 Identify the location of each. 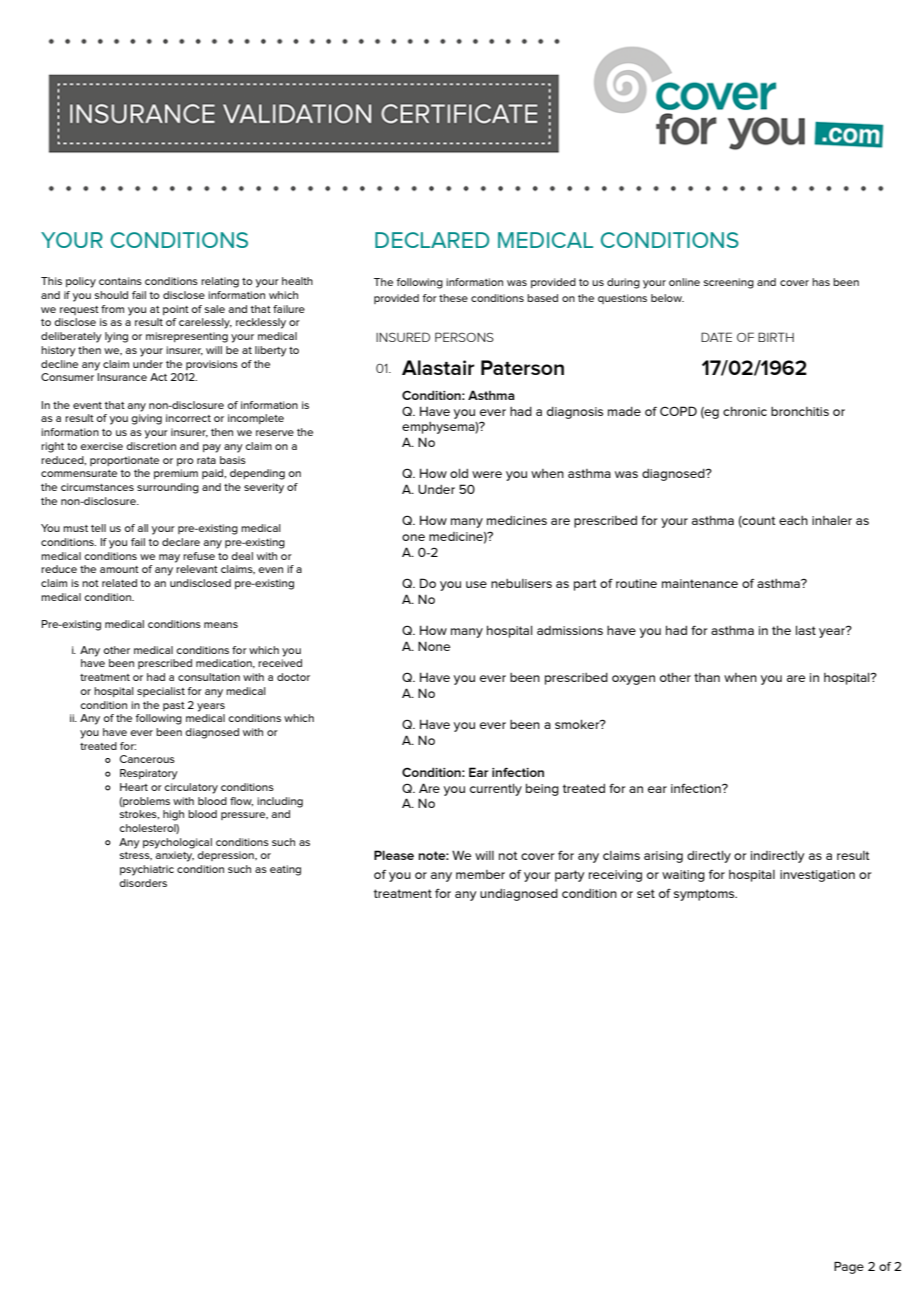
(793, 520).
